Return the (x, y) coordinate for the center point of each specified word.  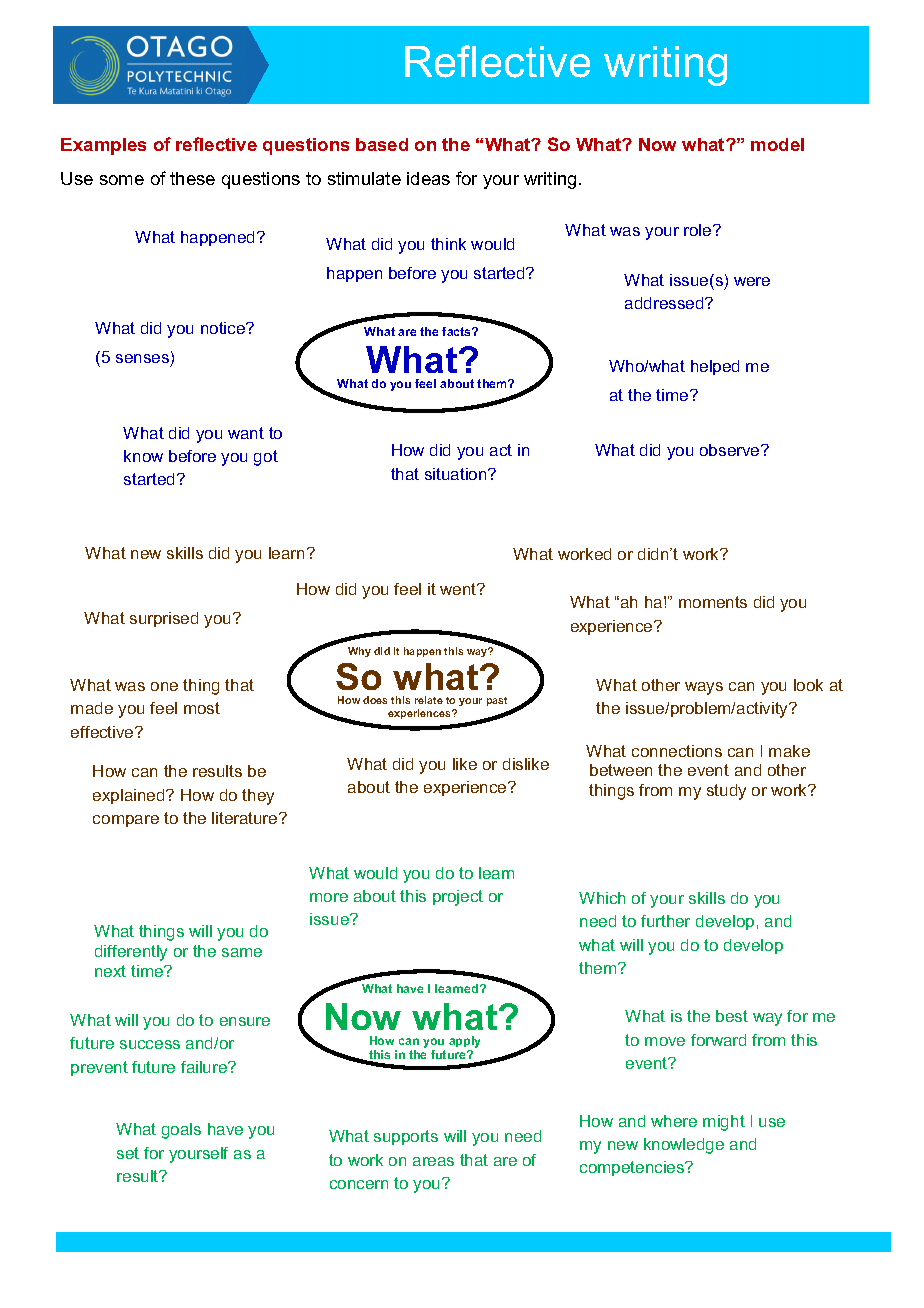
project (458, 898)
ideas (428, 178)
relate (429, 700)
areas (433, 1161)
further (665, 921)
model (777, 144)
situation (457, 474)
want (246, 433)
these (192, 178)
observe (731, 450)
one (164, 686)
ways (704, 688)
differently (131, 953)
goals (181, 1131)
